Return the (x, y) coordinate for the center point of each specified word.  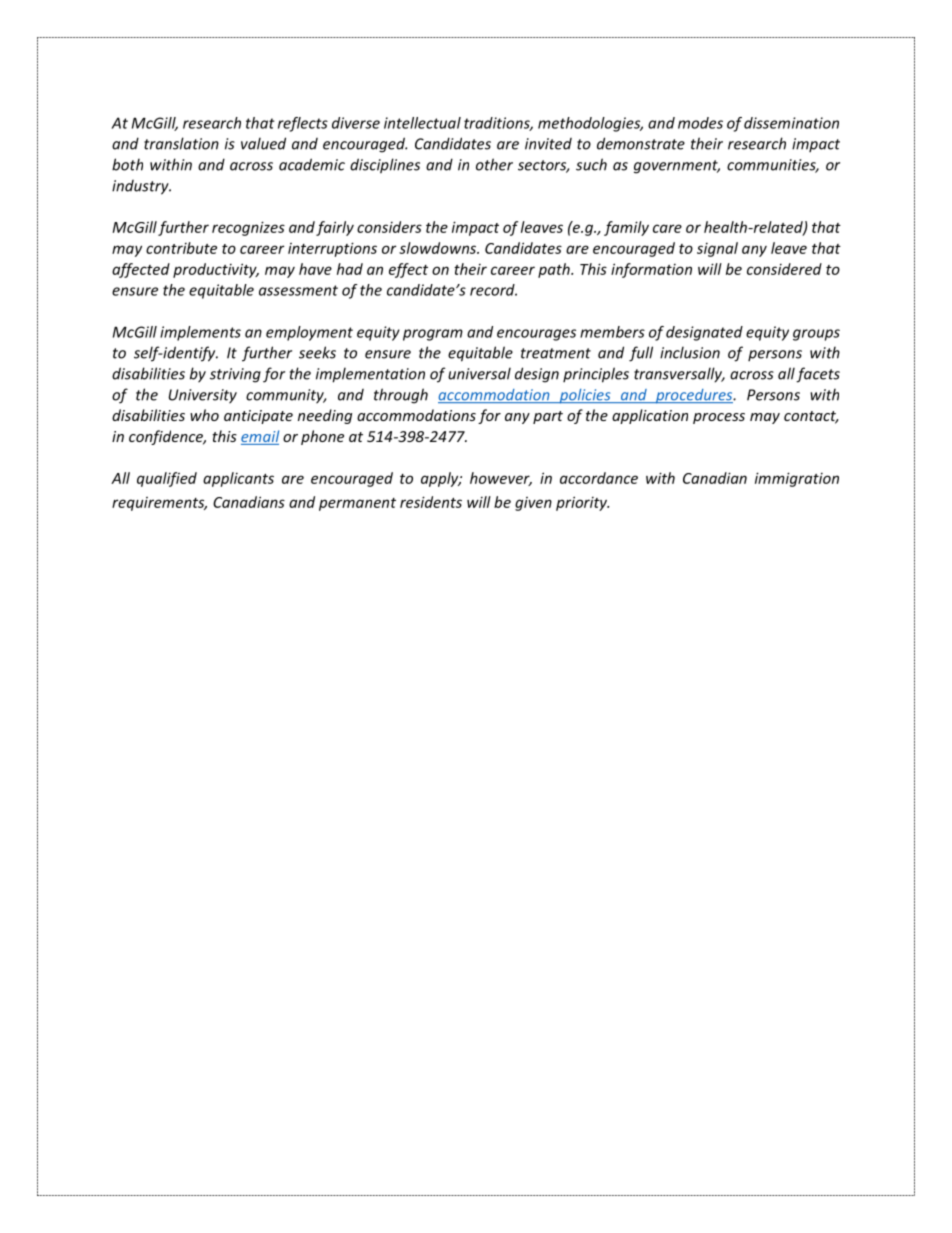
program (433, 335)
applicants (238, 479)
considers (389, 227)
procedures (694, 396)
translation (181, 143)
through (401, 396)
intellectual (422, 123)
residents (431, 502)
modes (700, 123)
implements (200, 333)
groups (816, 335)
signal (717, 249)
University (203, 396)
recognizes (248, 228)
